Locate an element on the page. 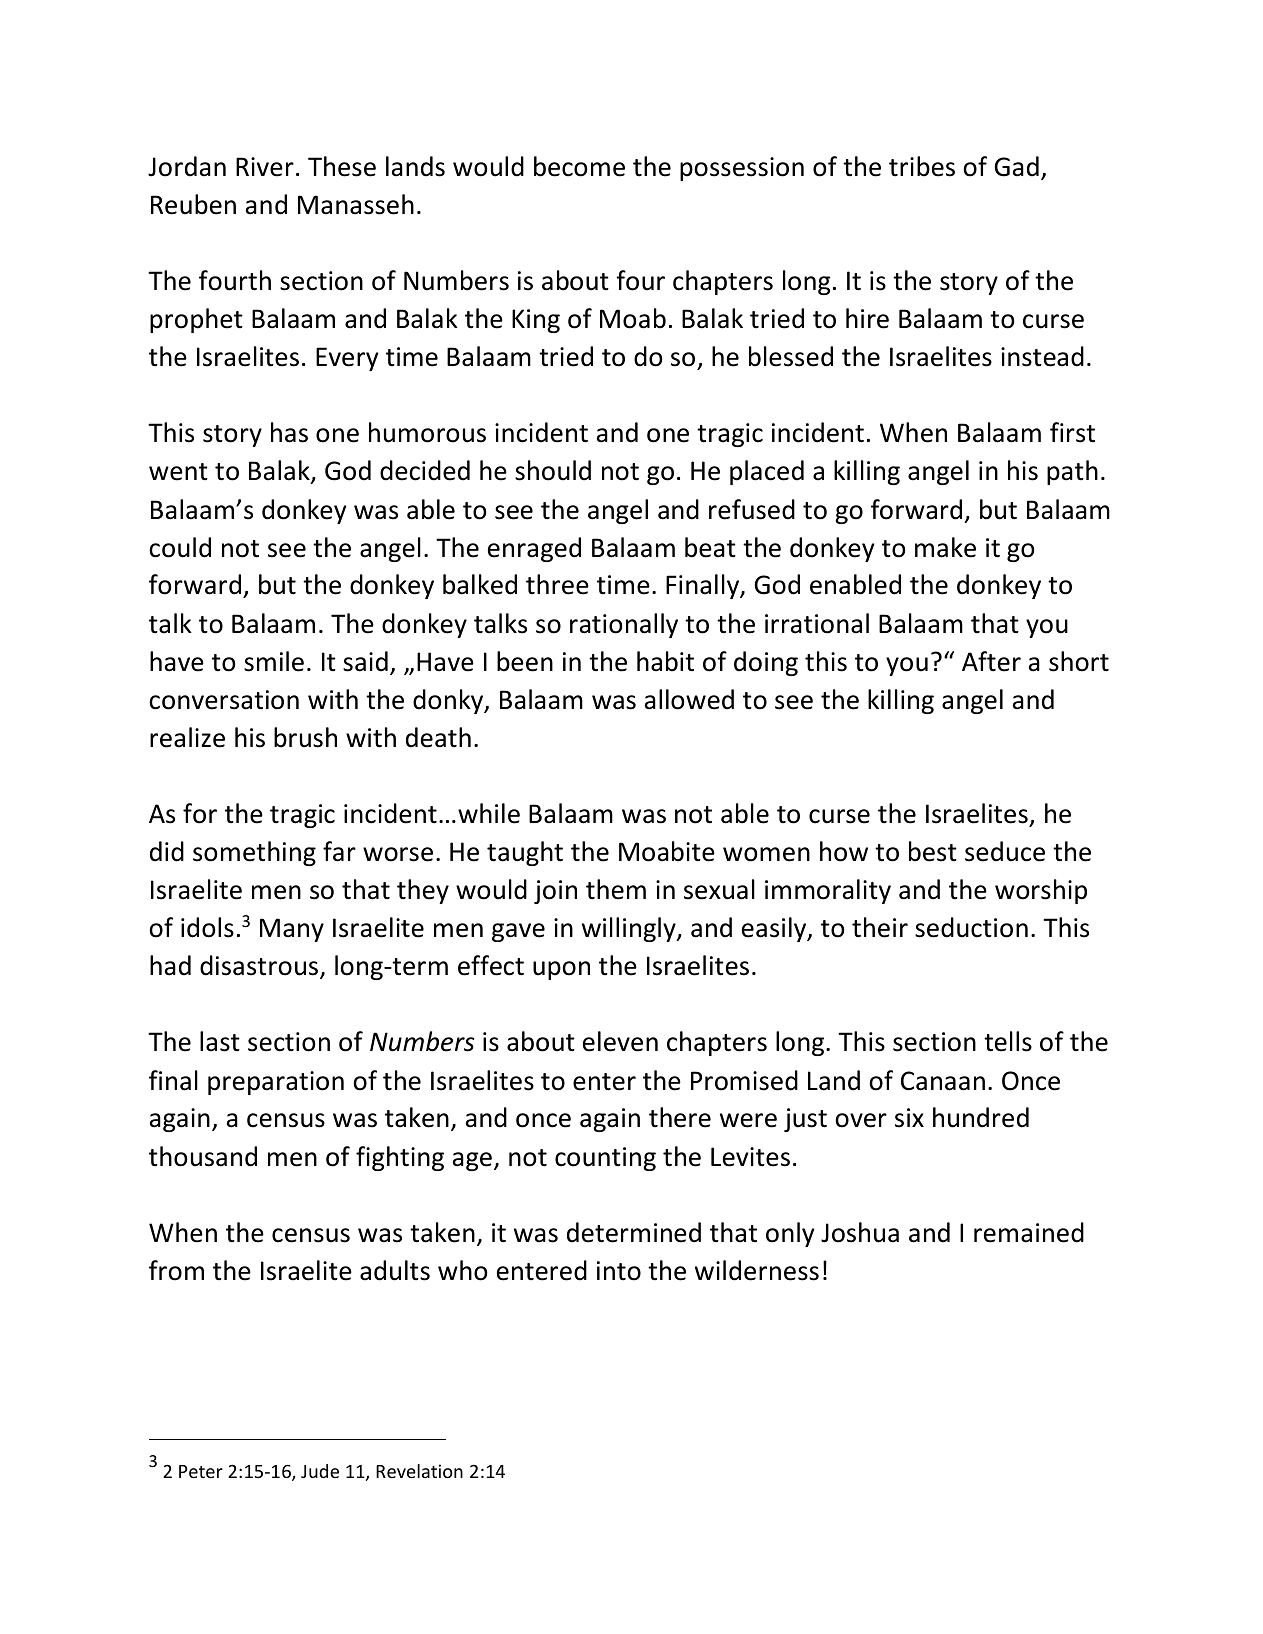 The height and width of the image is (1634, 1263). hundred is located at coordinates (981, 1117).
